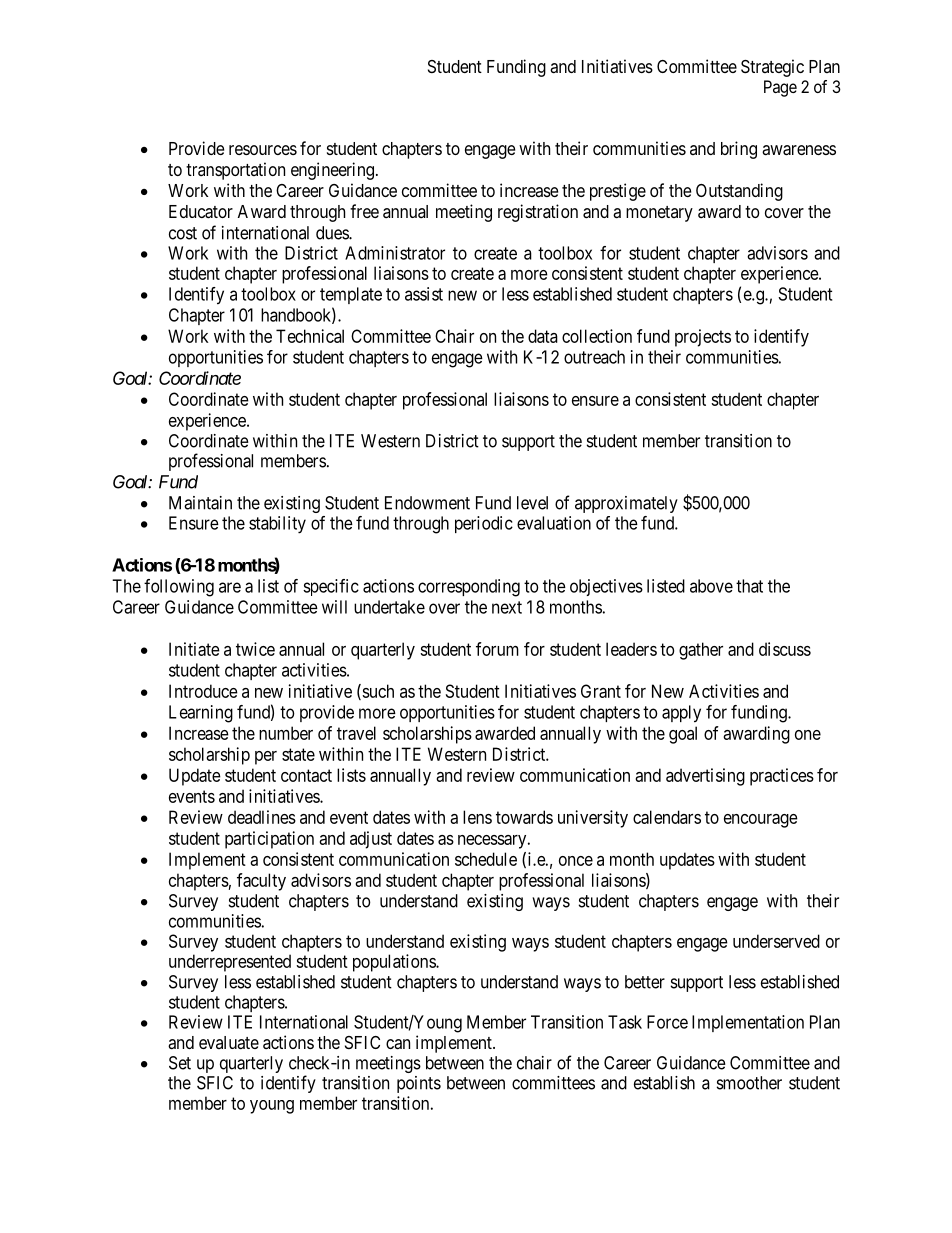 This screenshot has height=1233, width=952. Describe the element at coordinates (469, 588) in the screenshot. I see `corresponding` at that location.
